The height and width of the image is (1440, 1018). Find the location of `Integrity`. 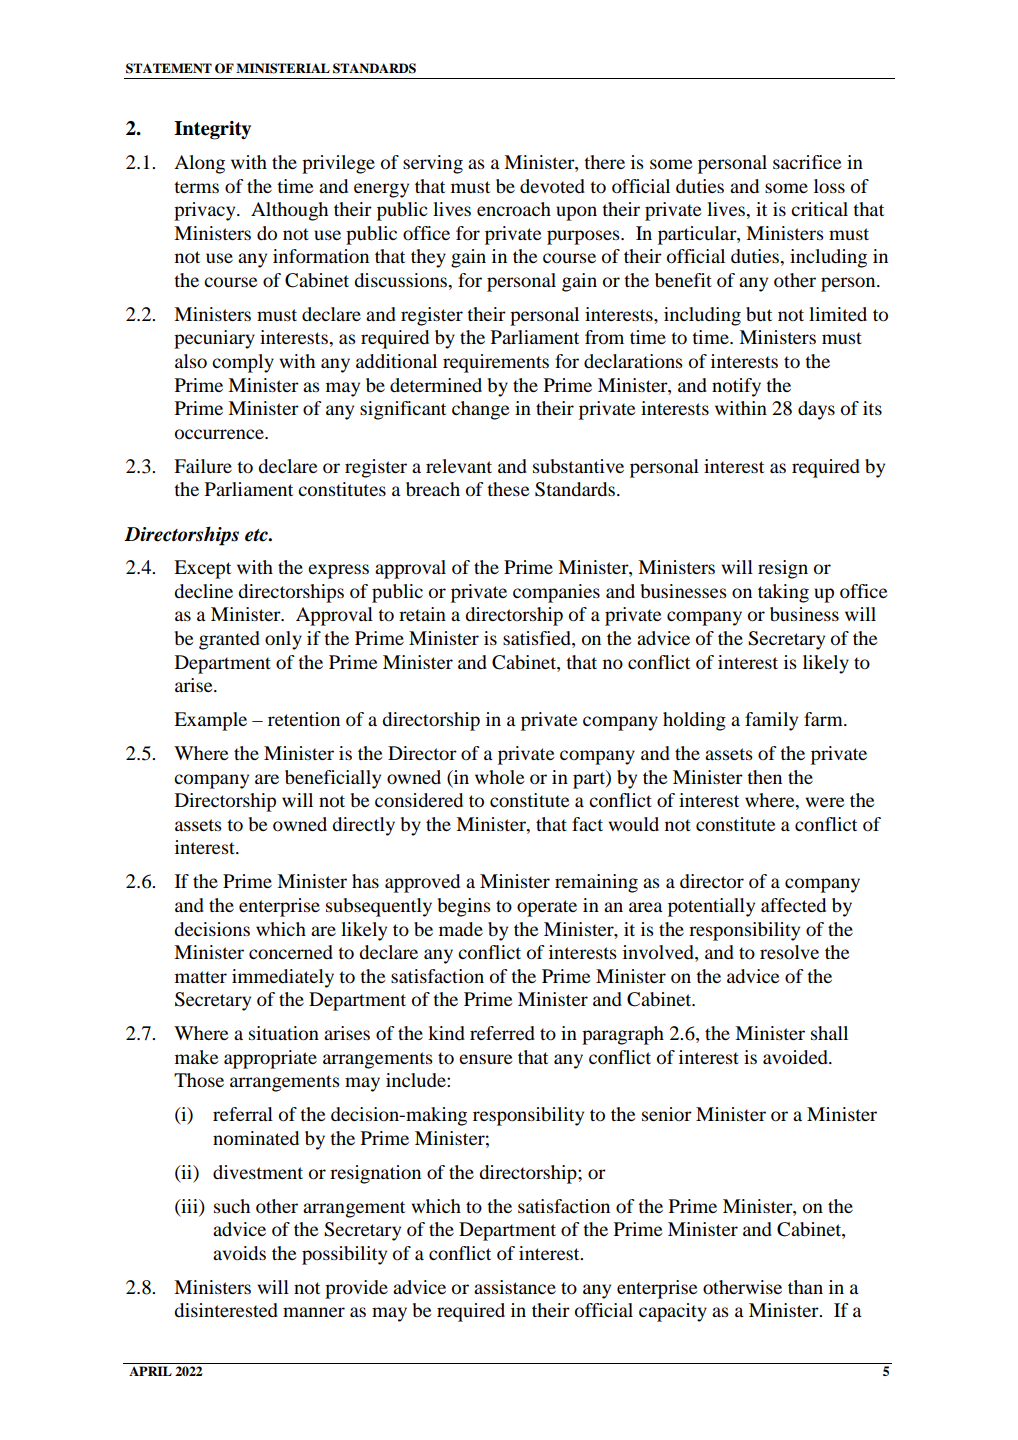

Integrity is located at coordinates (212, 130).
